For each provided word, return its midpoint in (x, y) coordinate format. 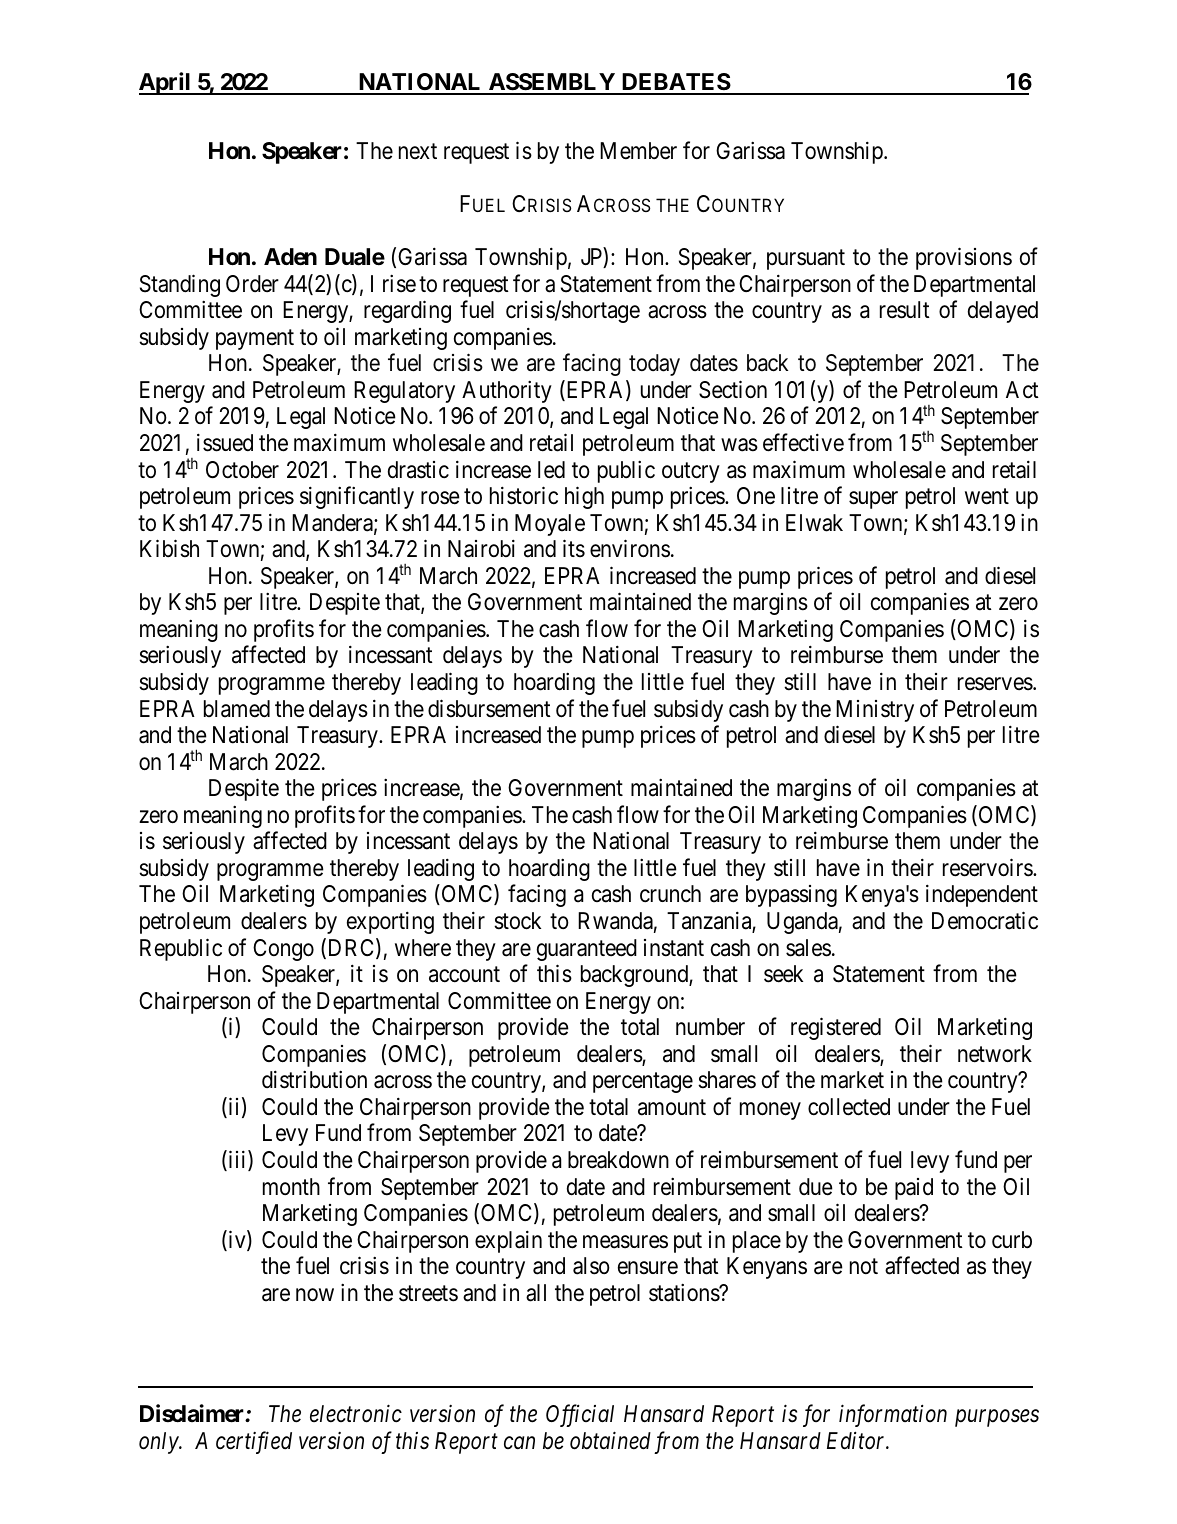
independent (982, 896)
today (654, 365)
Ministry (875, 711)
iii (237, 1160)
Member (638, 151)
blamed (237, 709)
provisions (964, 258)
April (166, 83)
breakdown (618, 1160)
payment (255, 339)
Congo (283, 950)
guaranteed (587, 950)
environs (630, 549)
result (905, 310)
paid (914, 1189)
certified (254, 1442)
